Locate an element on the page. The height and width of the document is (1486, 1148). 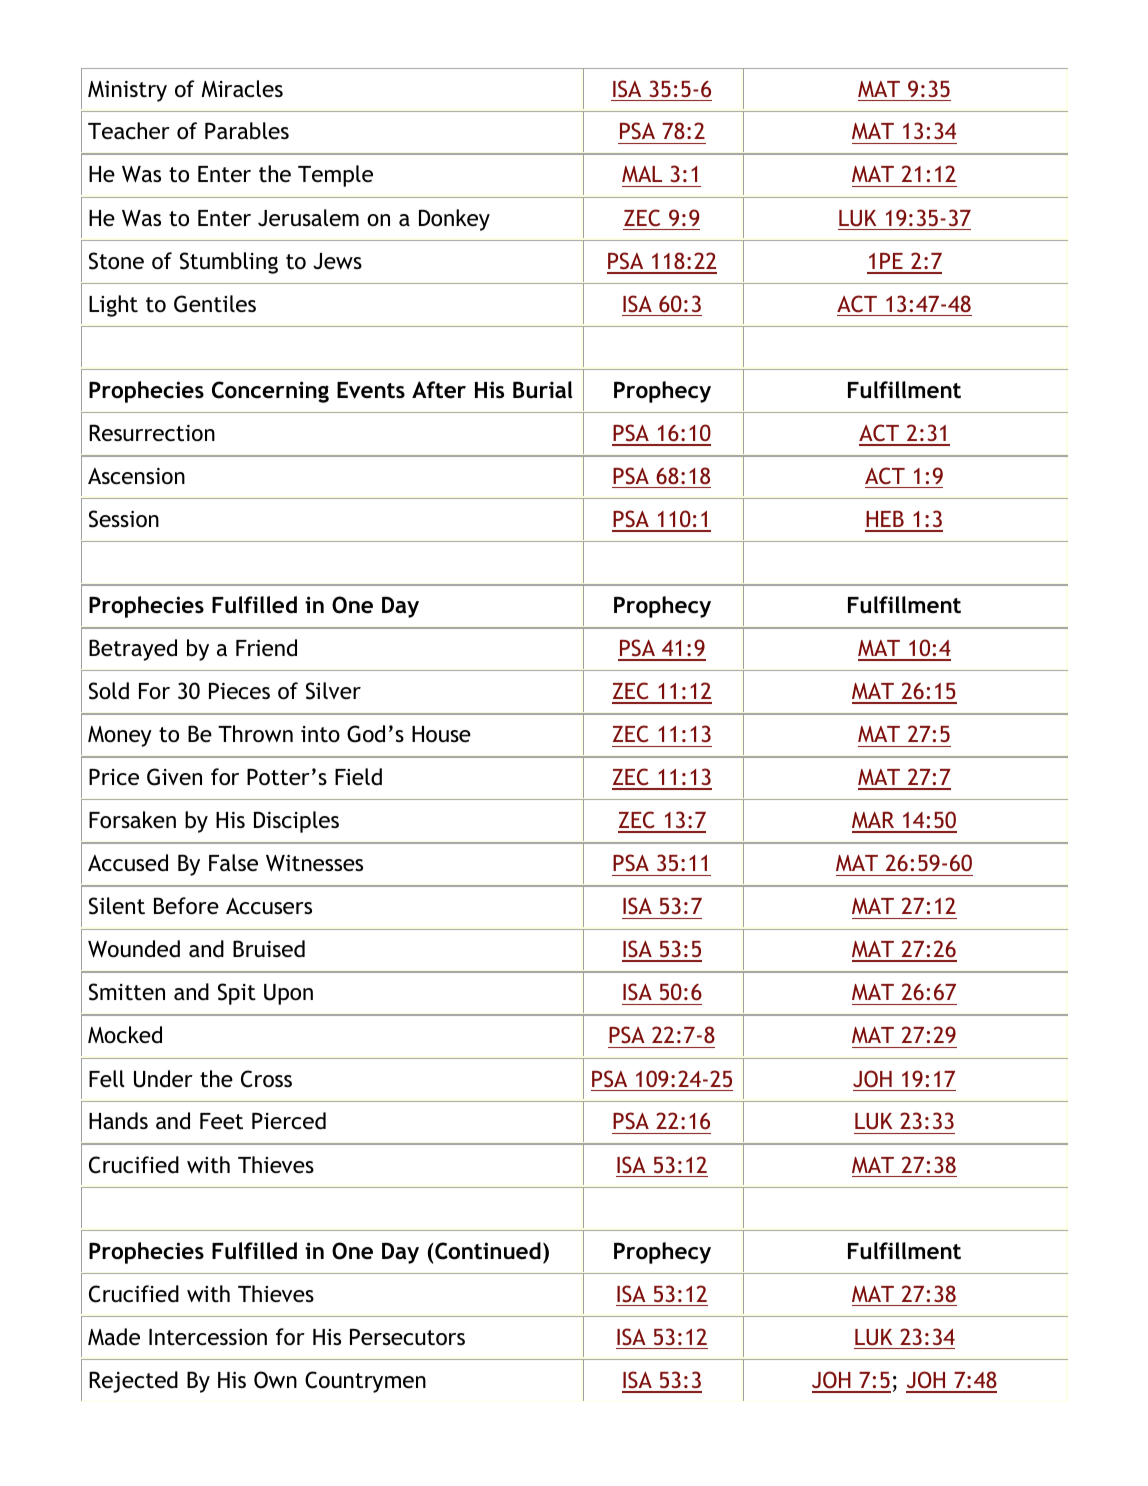
Countrymen is located at coordinates (365, 1382).
